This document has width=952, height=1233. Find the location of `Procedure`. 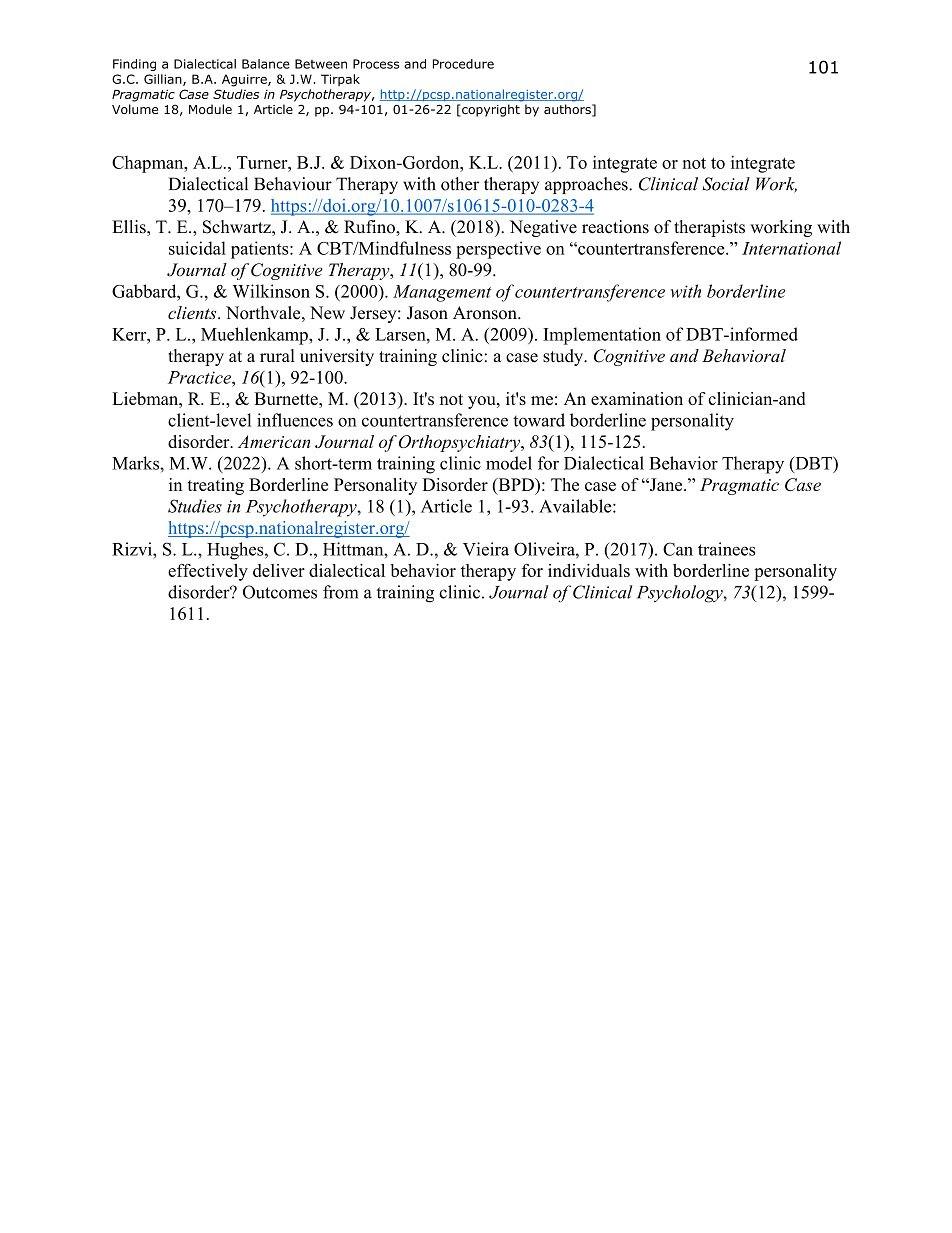

Procedure is located at coordinates (463, 64).
